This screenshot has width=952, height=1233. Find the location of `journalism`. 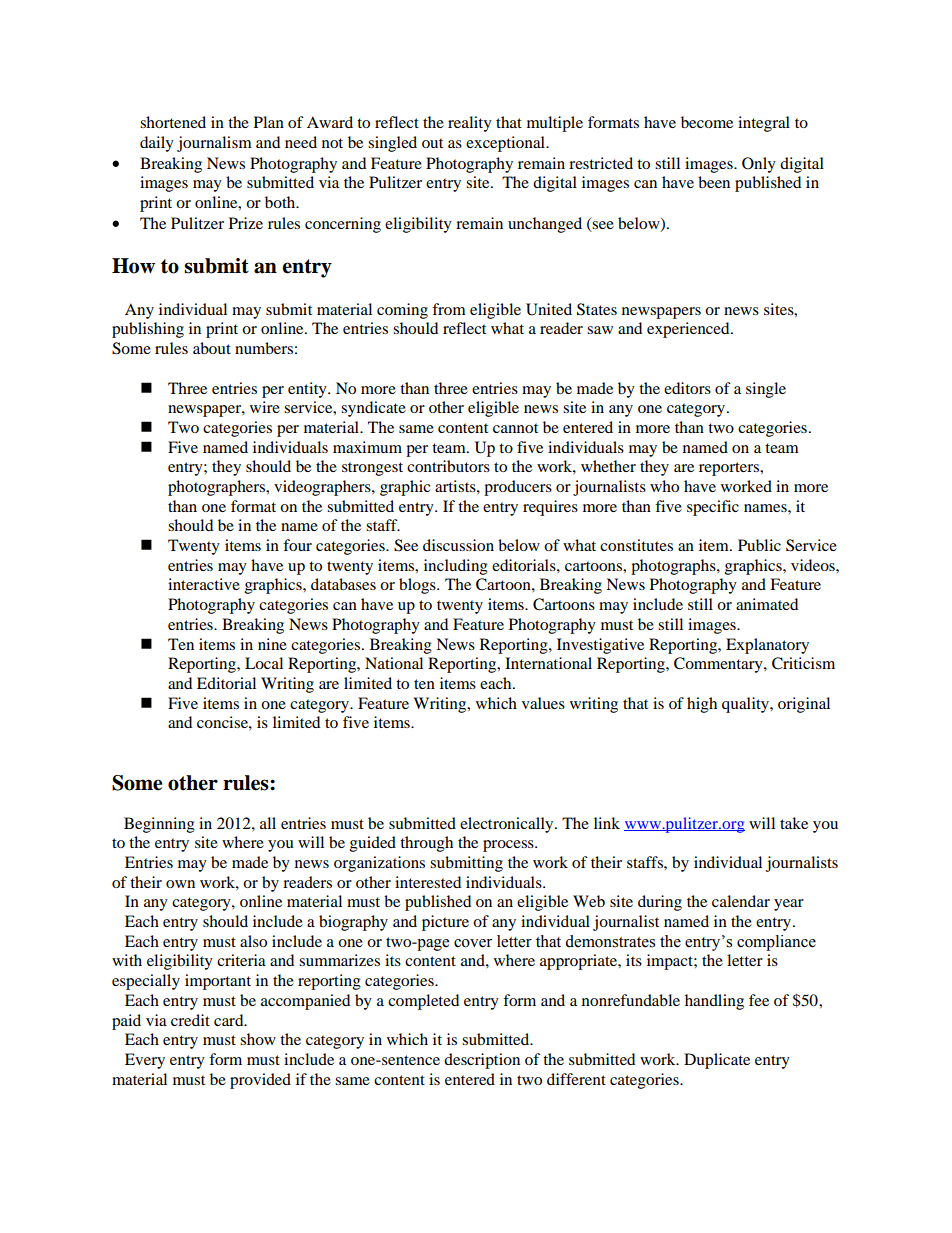

journalism is located at coordinates (214, 144).
